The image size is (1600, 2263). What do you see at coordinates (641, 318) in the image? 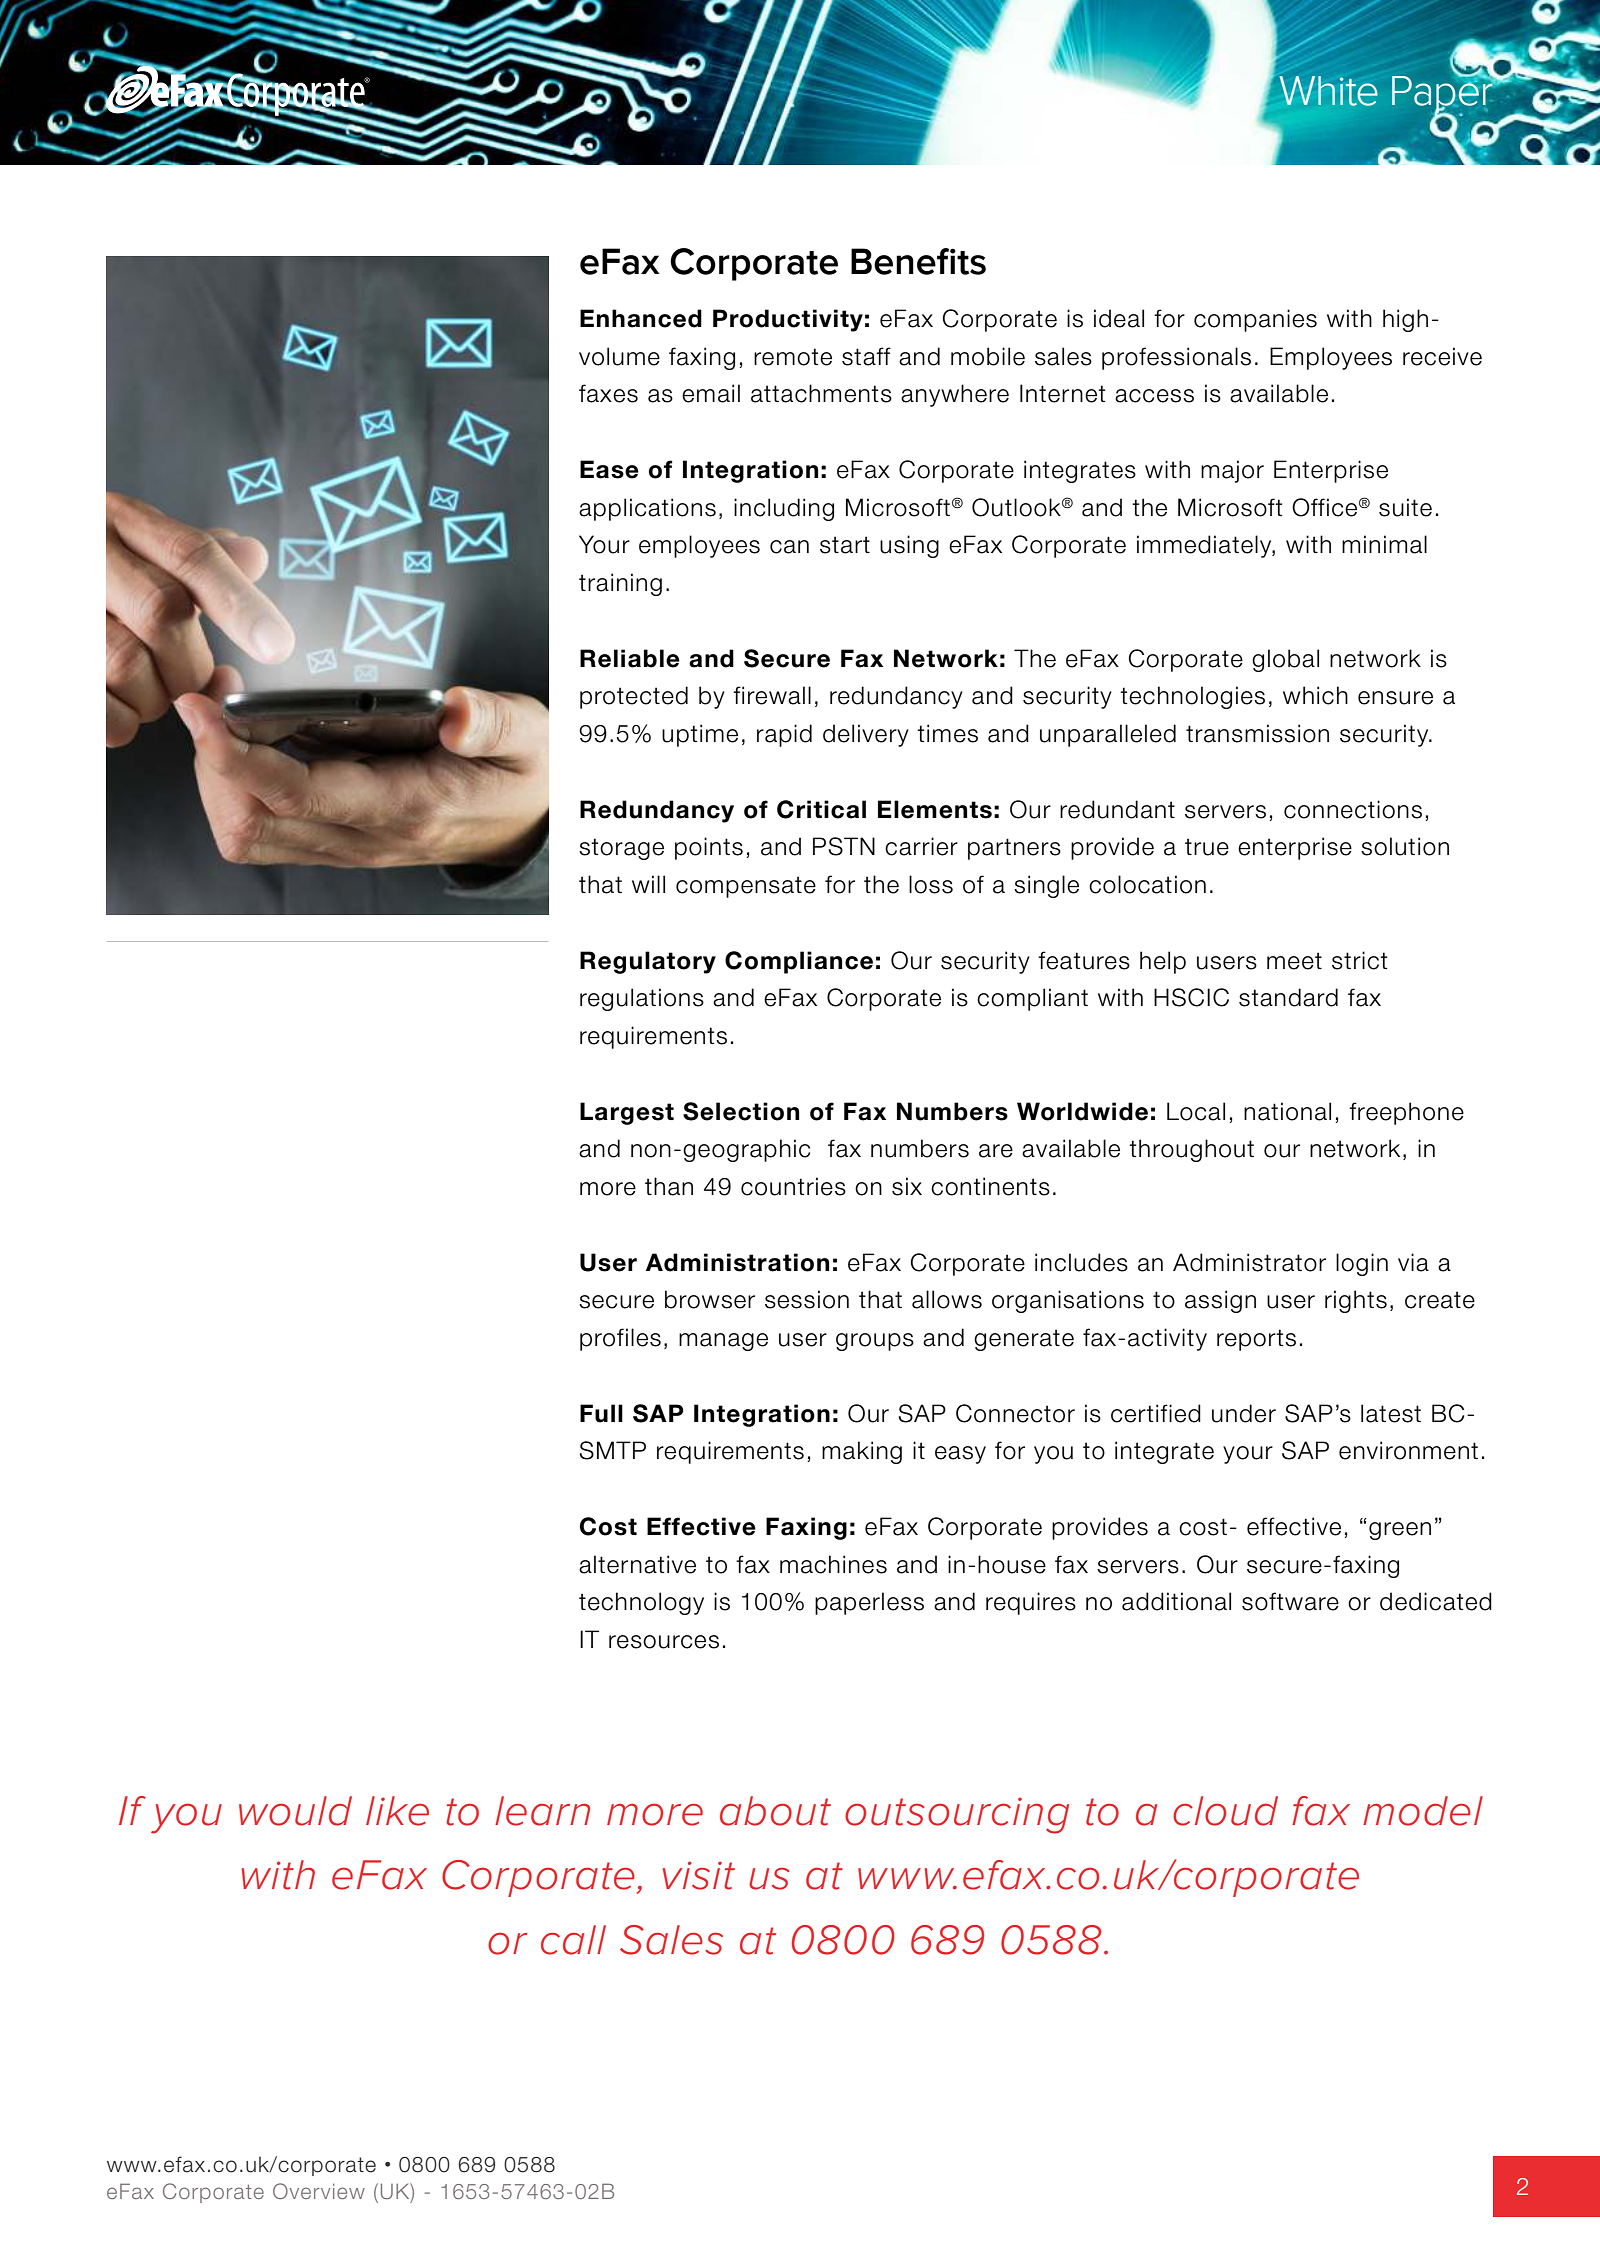
I see `Enhanced` at bounding box center [641, 318].
